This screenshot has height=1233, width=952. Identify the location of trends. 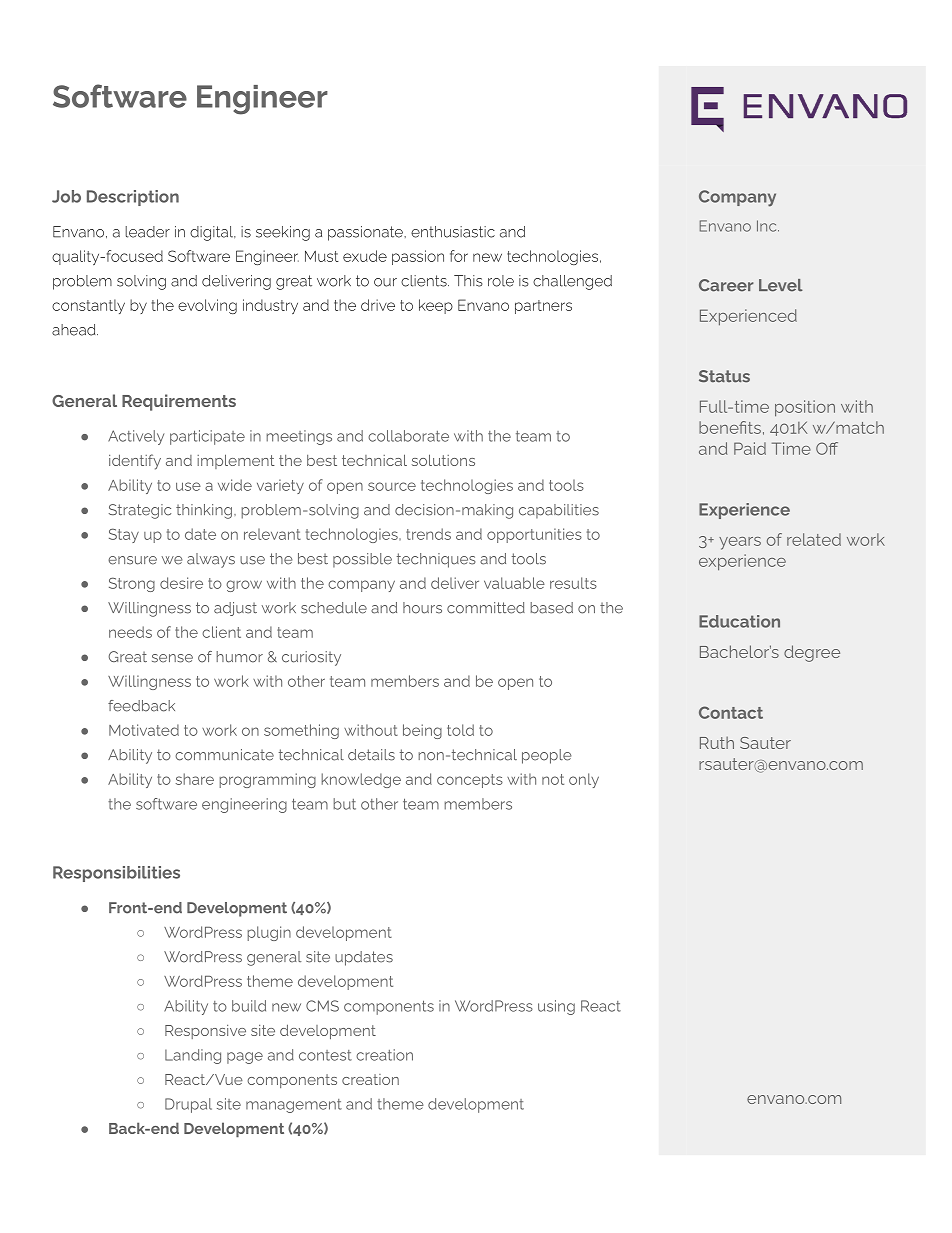
(428, 534).
